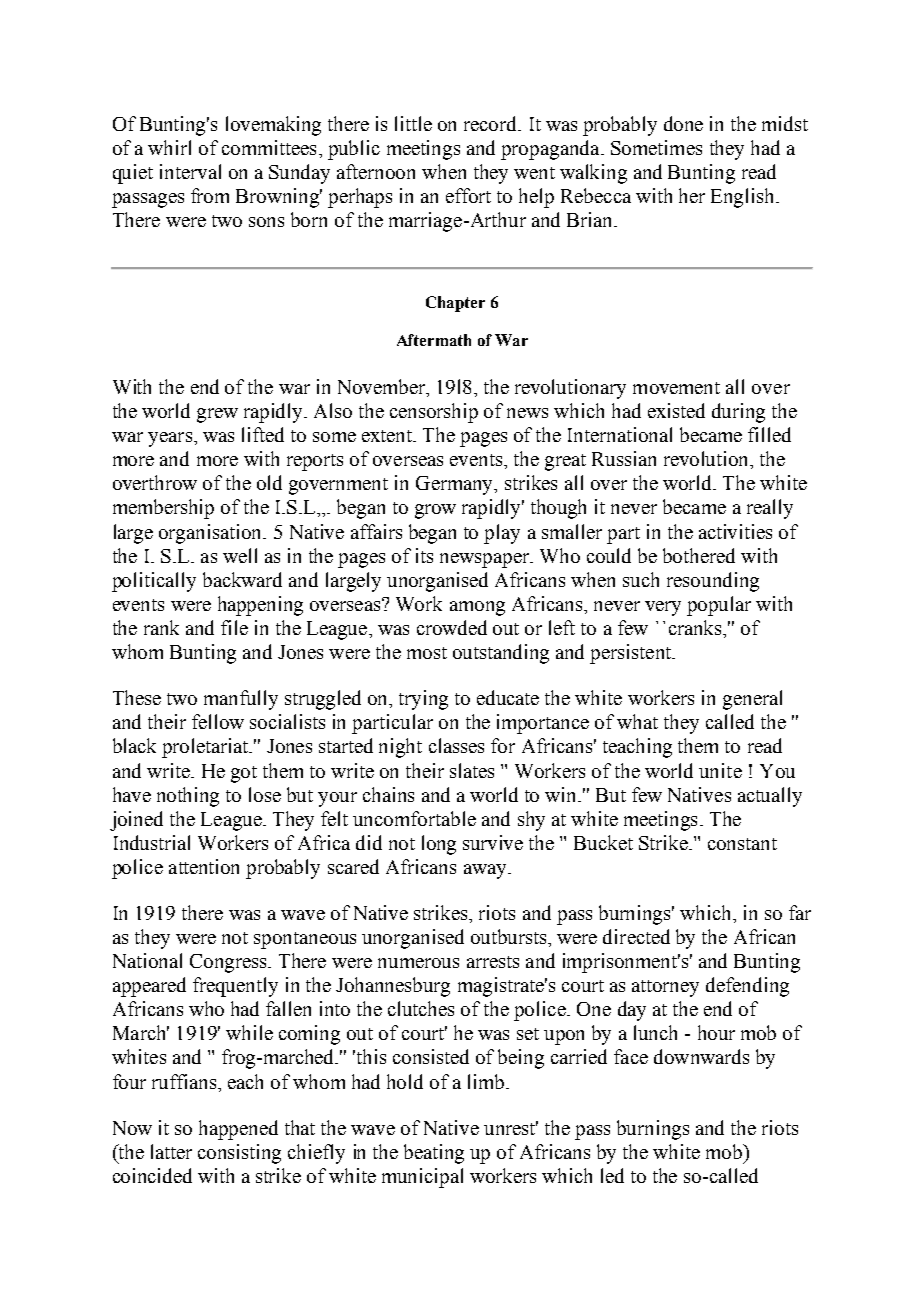 This image has height=1308, width=924. I want to click on nothing, so click(188, 797).
